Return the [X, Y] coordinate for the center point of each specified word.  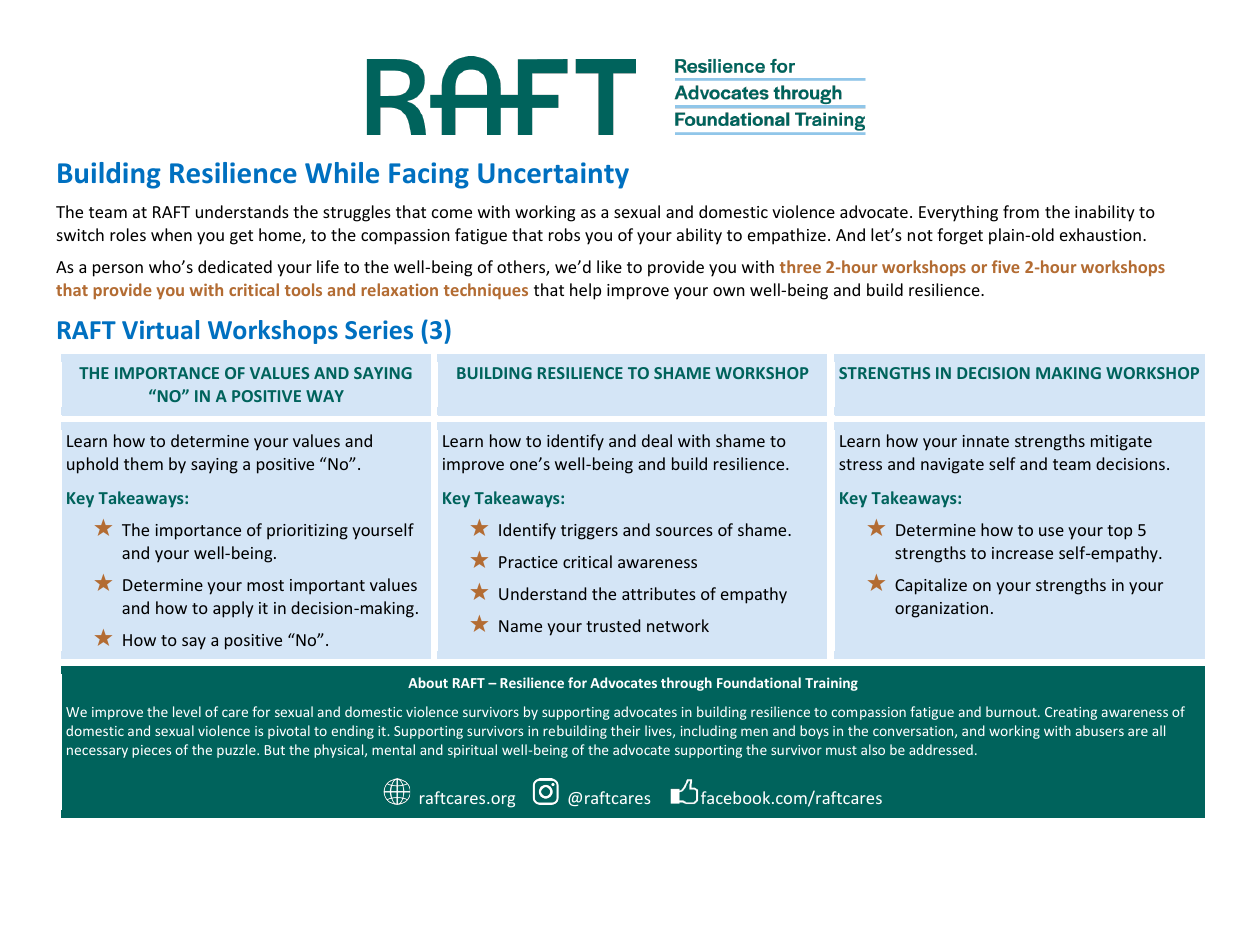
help [585, 291]
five [1006, 266]
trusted [613, 625]
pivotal [289, 732]
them [143, 463]
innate [985, 441]
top [1119, 532]
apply [233, 609]
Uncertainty [553, 175]
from [1021, 211]
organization [941, 610]
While [342, 173]
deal [657, 440]
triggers [589, 532]
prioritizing [307, 532]
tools [303, 289]
